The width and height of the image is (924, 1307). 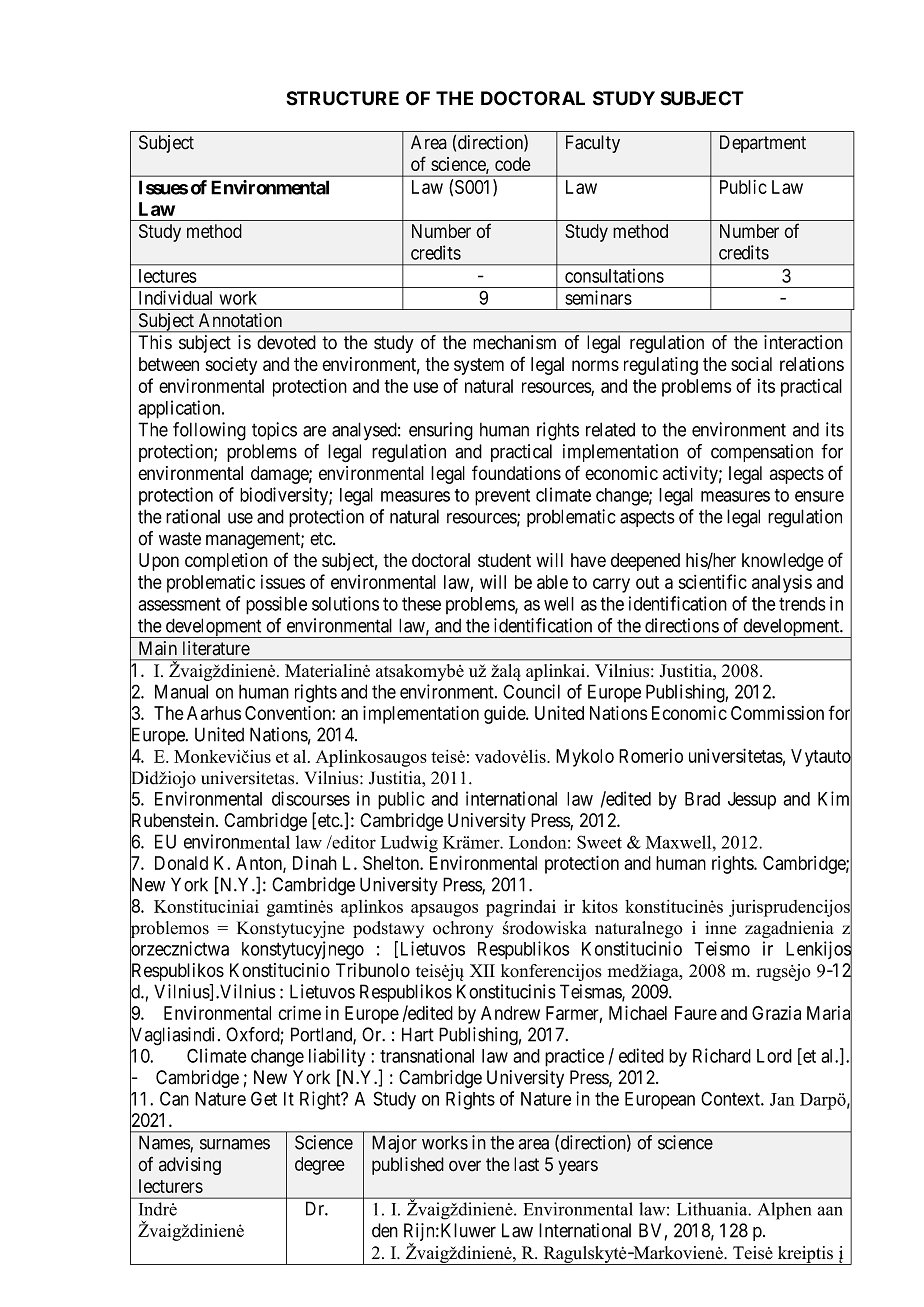 What do you see at coordinates (482, 970) in the image?
I see `XII` at bounding box center [482, 970].
